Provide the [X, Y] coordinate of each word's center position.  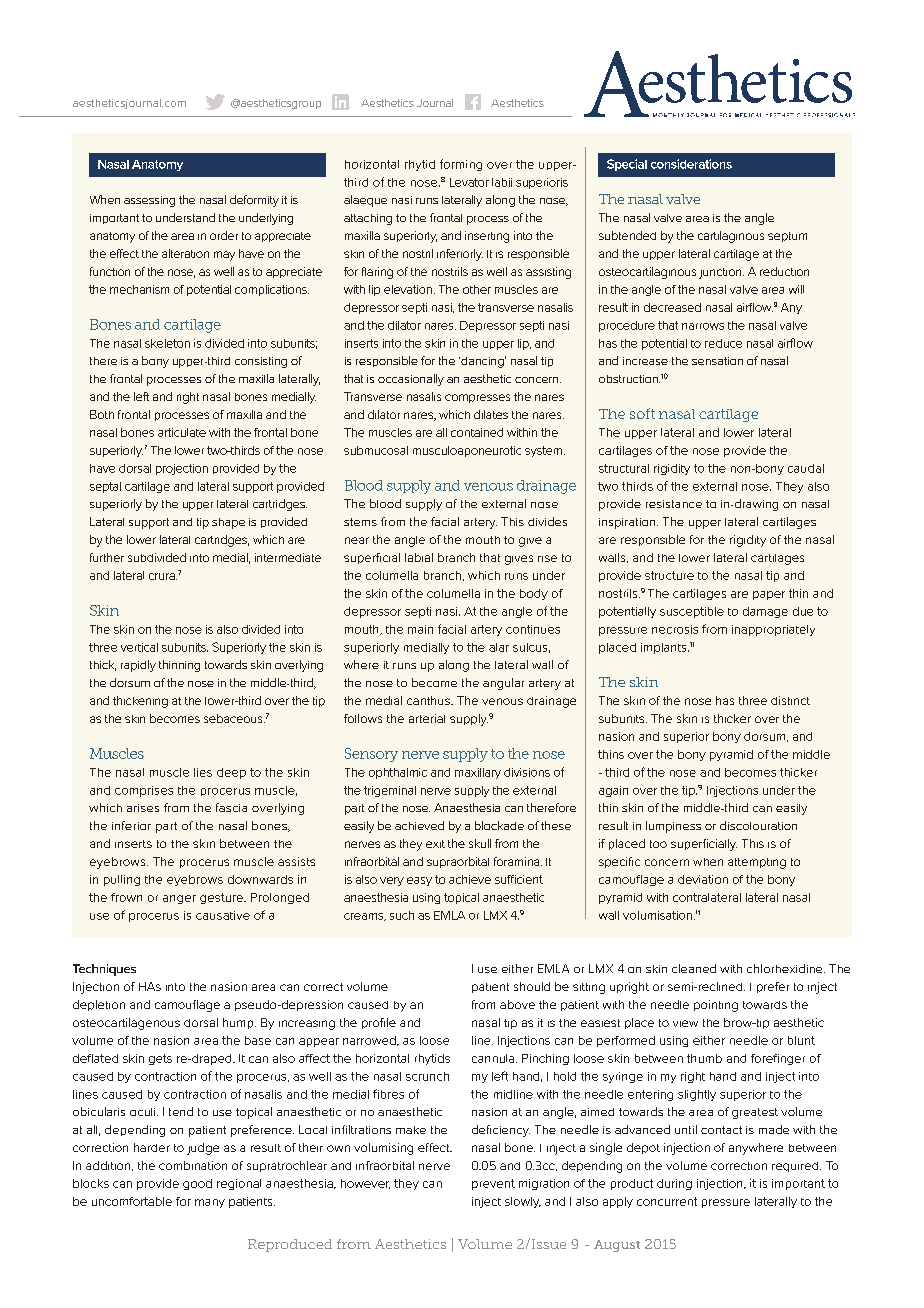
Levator [469, 182]
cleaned [694, 968]
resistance [674, 504]
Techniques [104, 970]
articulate [182, 432]
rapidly [138, 666]
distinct [790, 700]
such [402, 915]
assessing [149, 201]
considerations [691, 164]
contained [477, 432]
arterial [427, 718]
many [210, 1203]
